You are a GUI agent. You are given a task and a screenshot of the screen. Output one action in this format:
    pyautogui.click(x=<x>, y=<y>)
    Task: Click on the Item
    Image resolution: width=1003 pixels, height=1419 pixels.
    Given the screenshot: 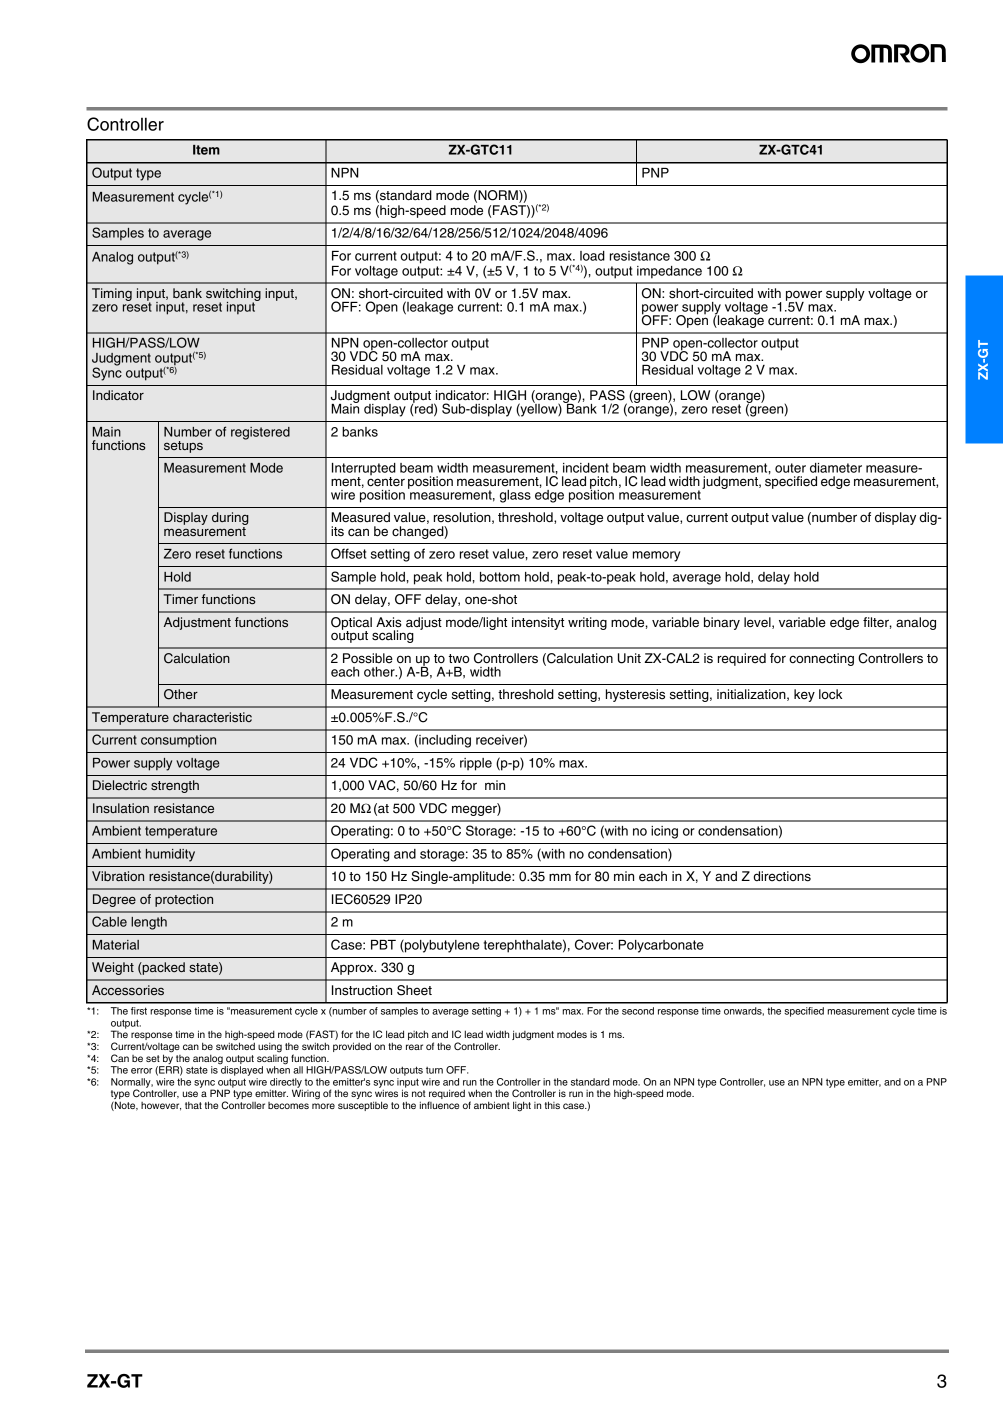 What is the action you would take?
    pyautogui.click(x=206, y=150)
